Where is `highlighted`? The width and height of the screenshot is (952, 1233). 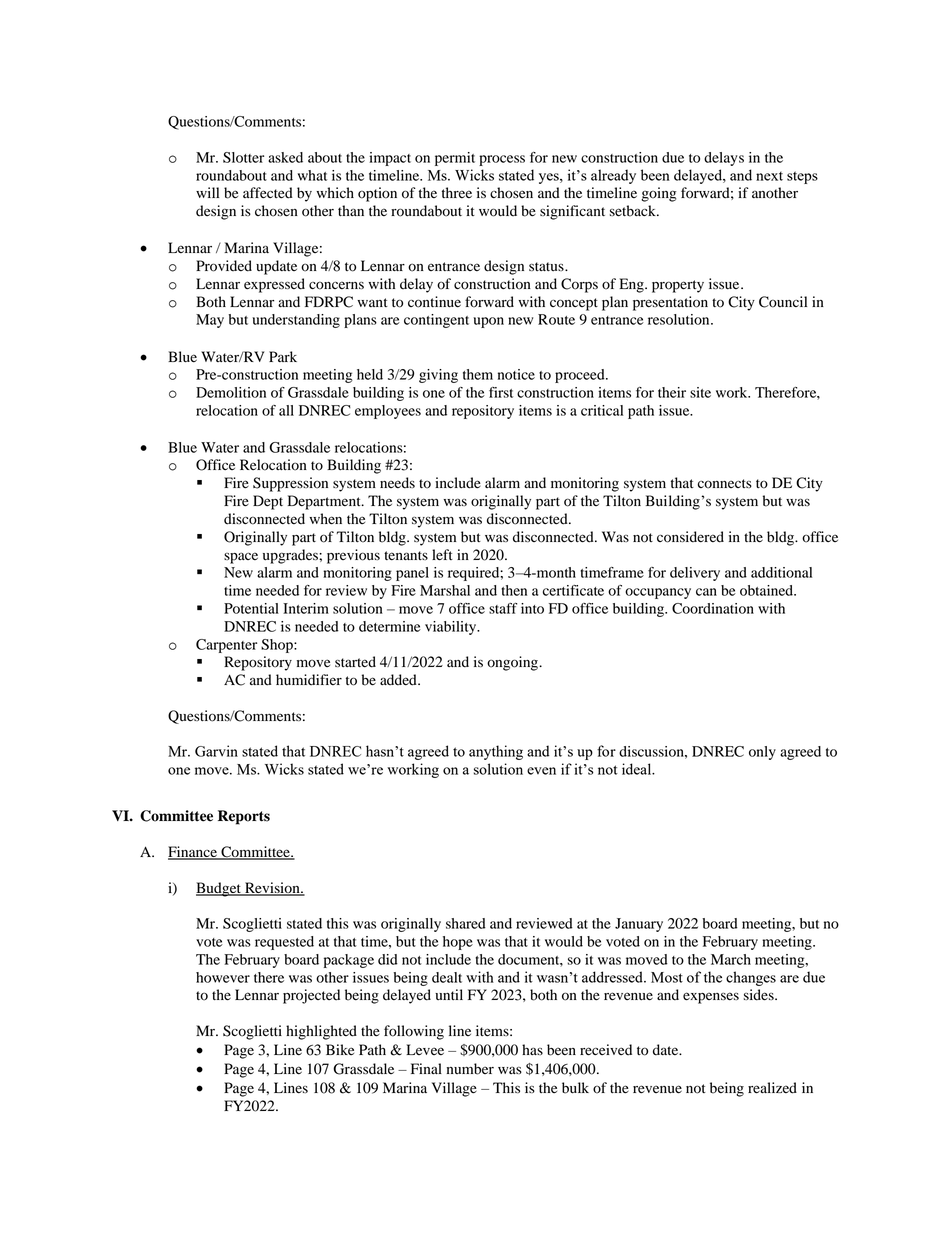 highlighted is located at coordinates (321, 1032).
